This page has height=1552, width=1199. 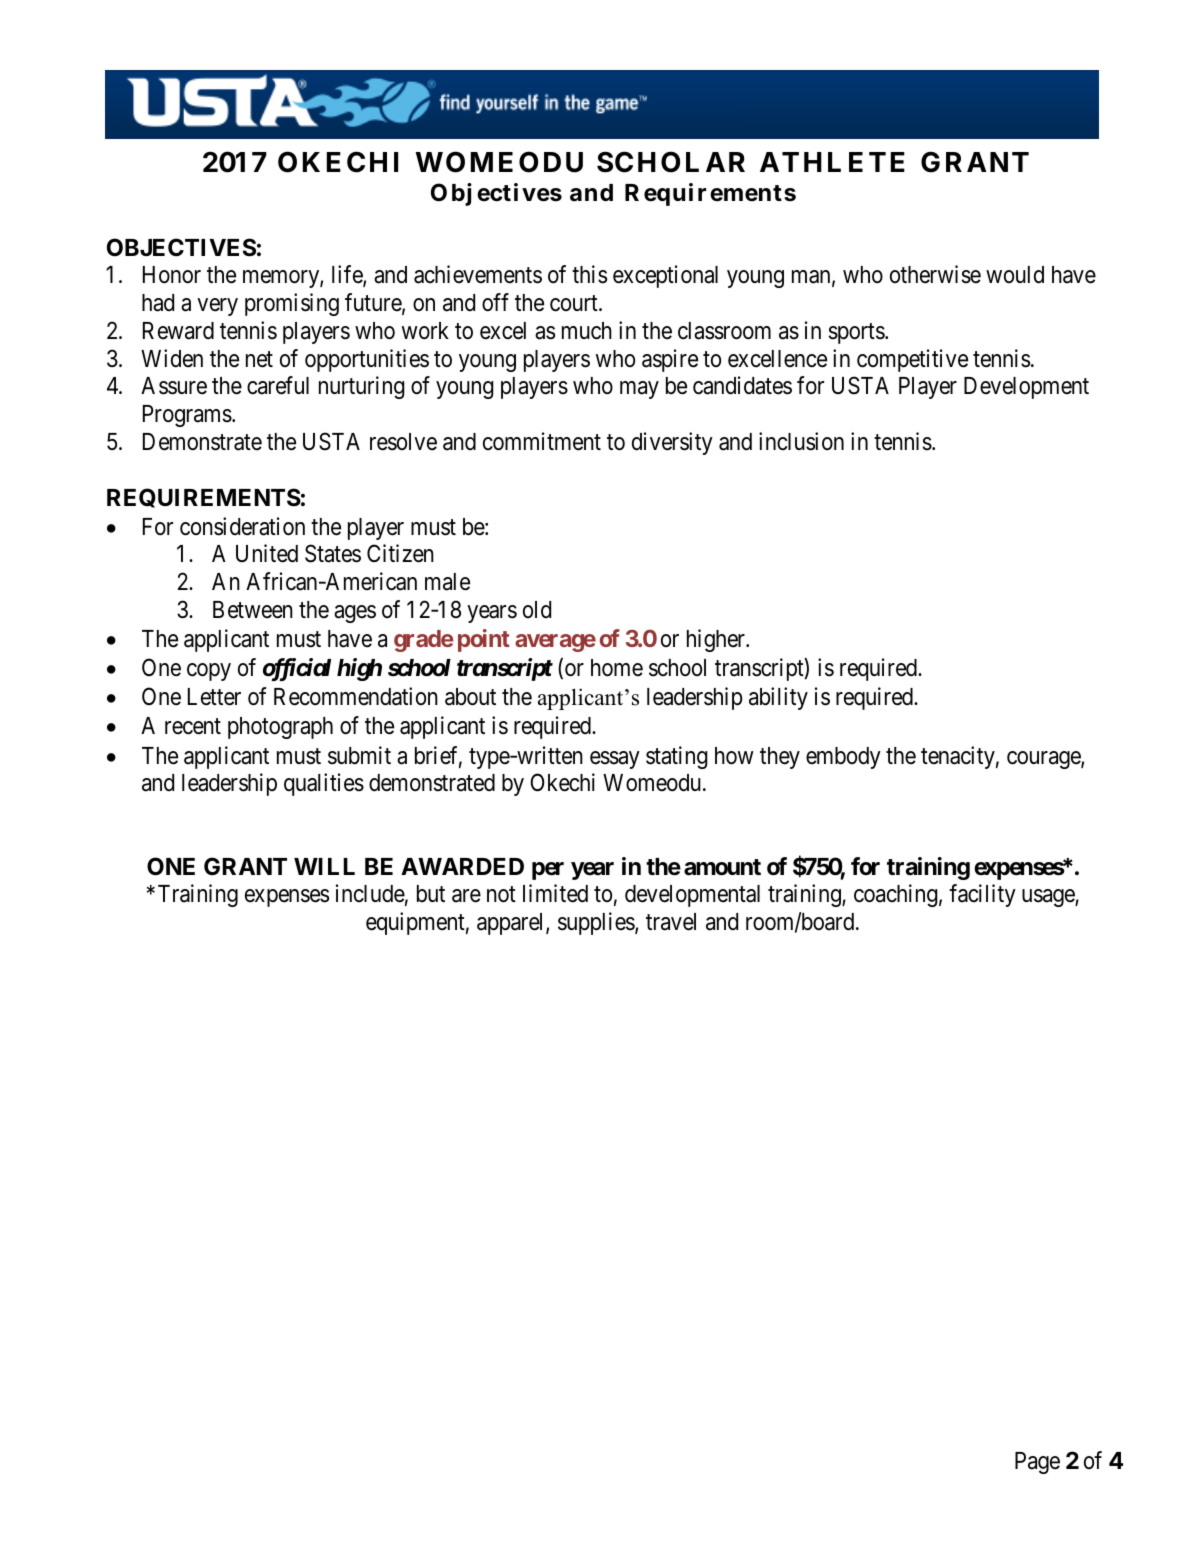 I want to click on facility, so click(x=982, y=895).
